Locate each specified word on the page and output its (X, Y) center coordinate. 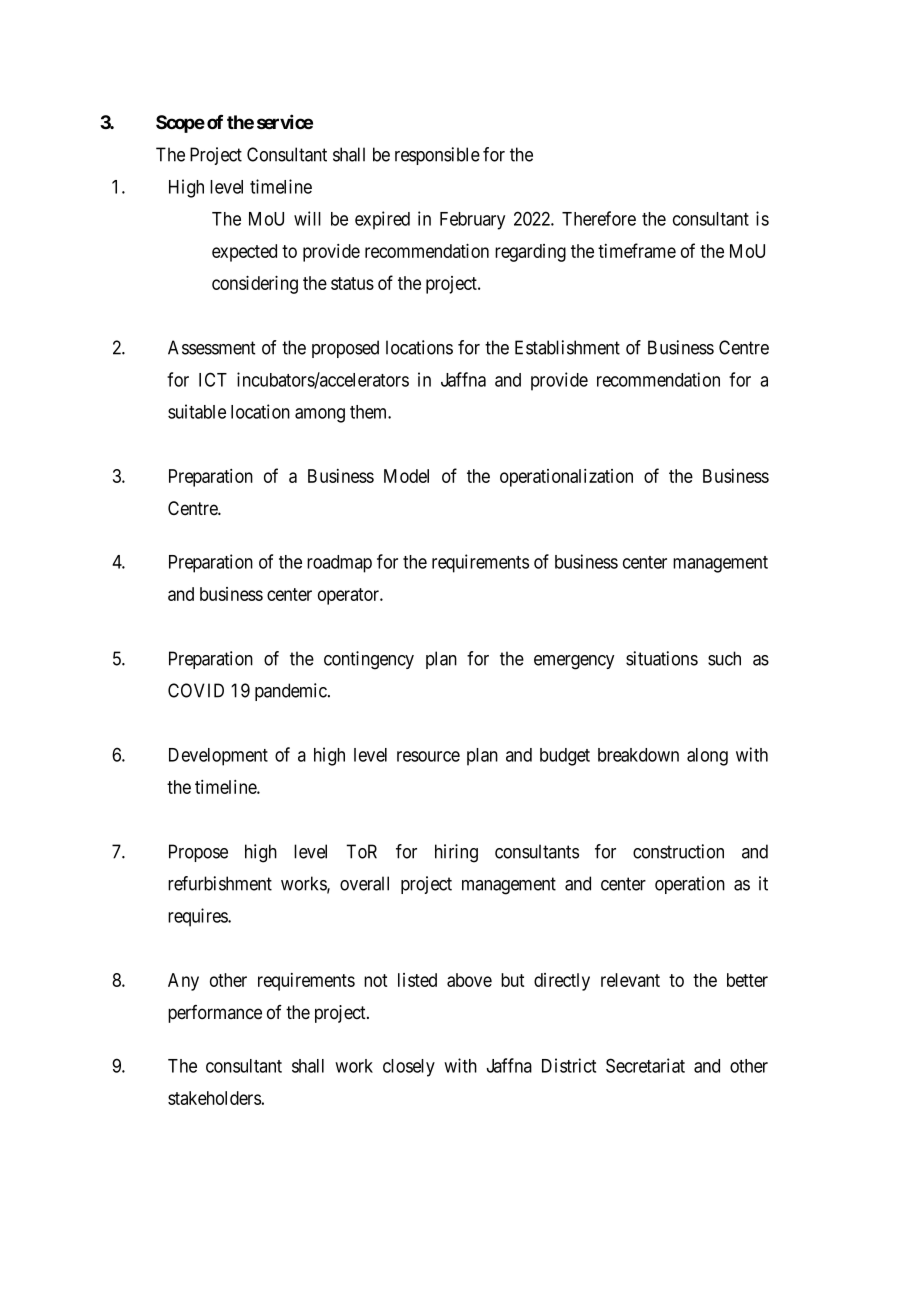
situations (662, 658)
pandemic (292, 692)
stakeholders (214, 1098)
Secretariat (645, 1065)
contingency (369, 660)
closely (409, 1068)
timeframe (637, 250)
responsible (437, 156)
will (307, 218)
